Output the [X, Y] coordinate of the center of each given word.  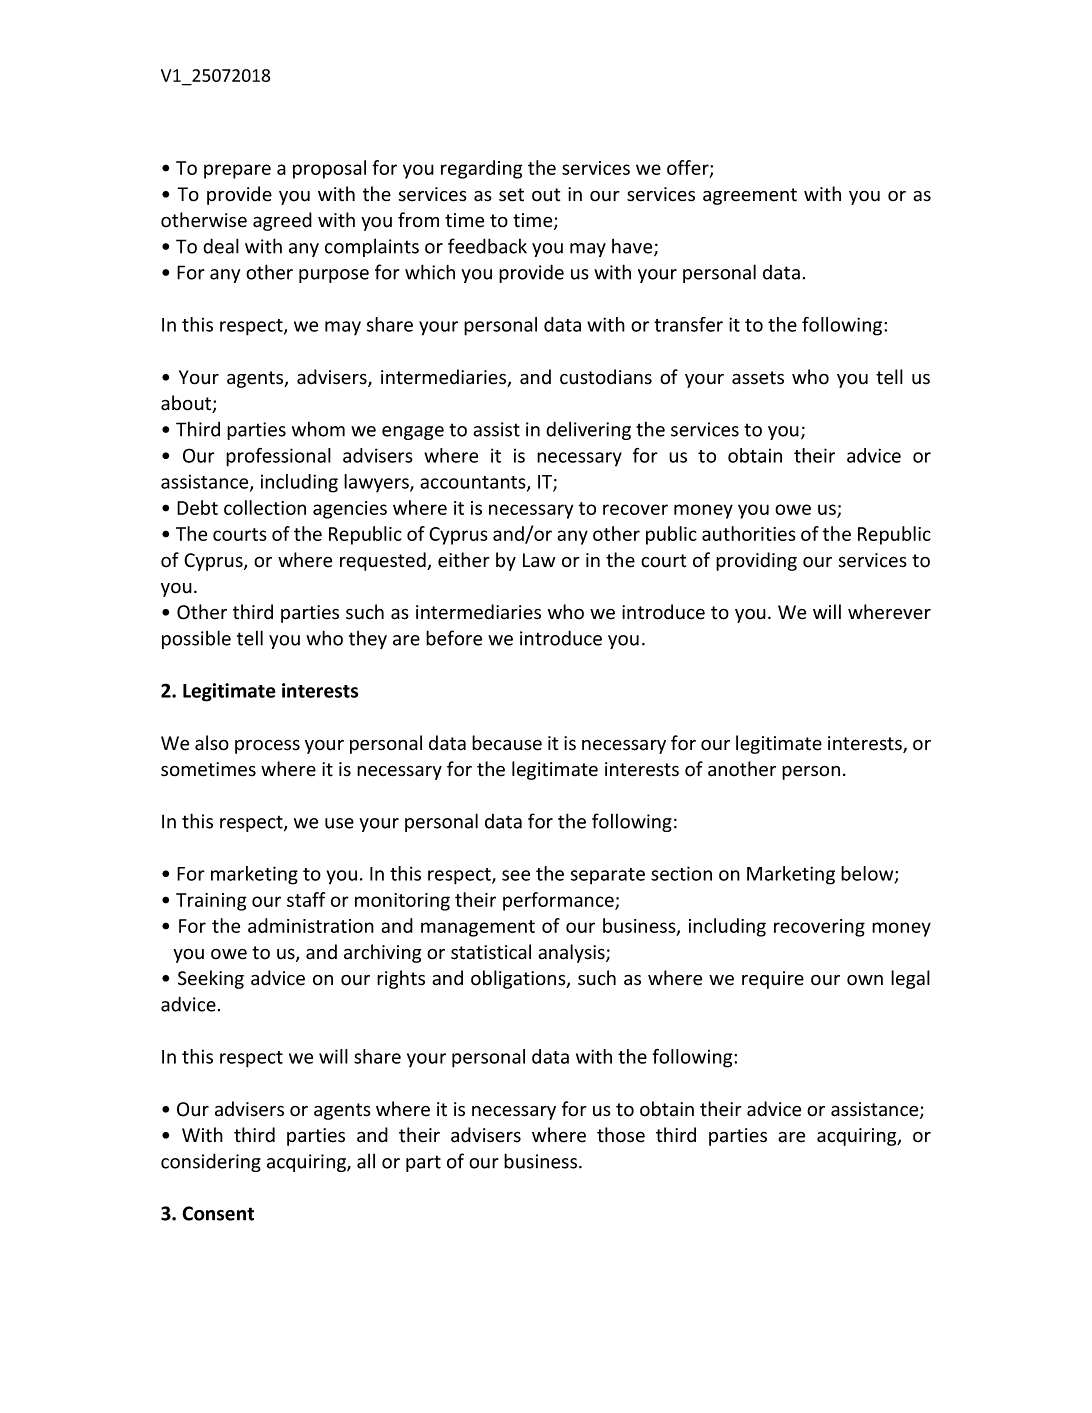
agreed [282, 221]
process [267, 746]
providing [756, 561]
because [507, 743]
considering [211, 1162]
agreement [750, 196]
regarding [482, 169]
